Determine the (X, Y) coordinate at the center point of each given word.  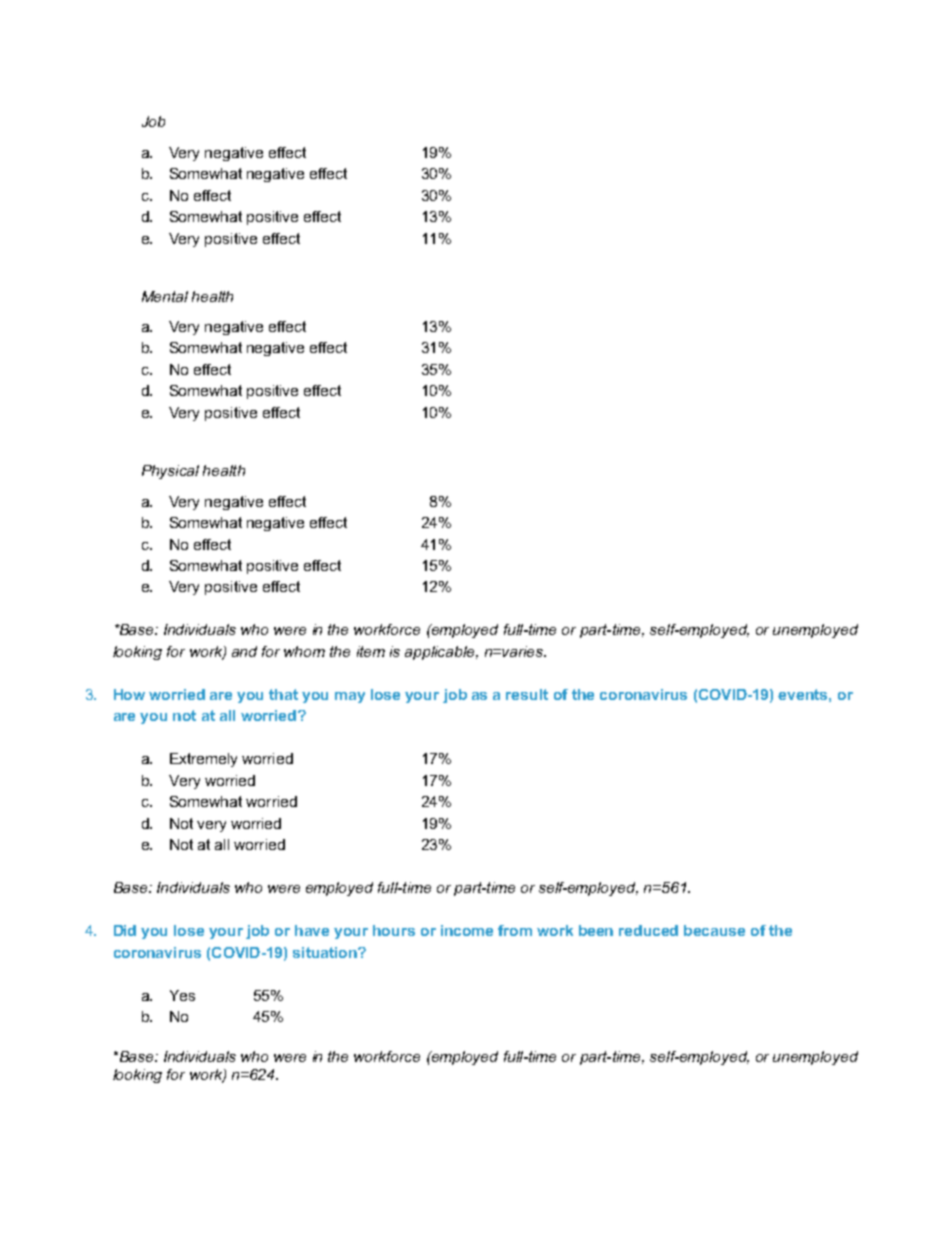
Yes (182, 995)
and (244, 651)
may (350, 697)
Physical (170, 472)
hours (394, 930)
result (527, 694)
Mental (165, 296)
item (371, 651)
